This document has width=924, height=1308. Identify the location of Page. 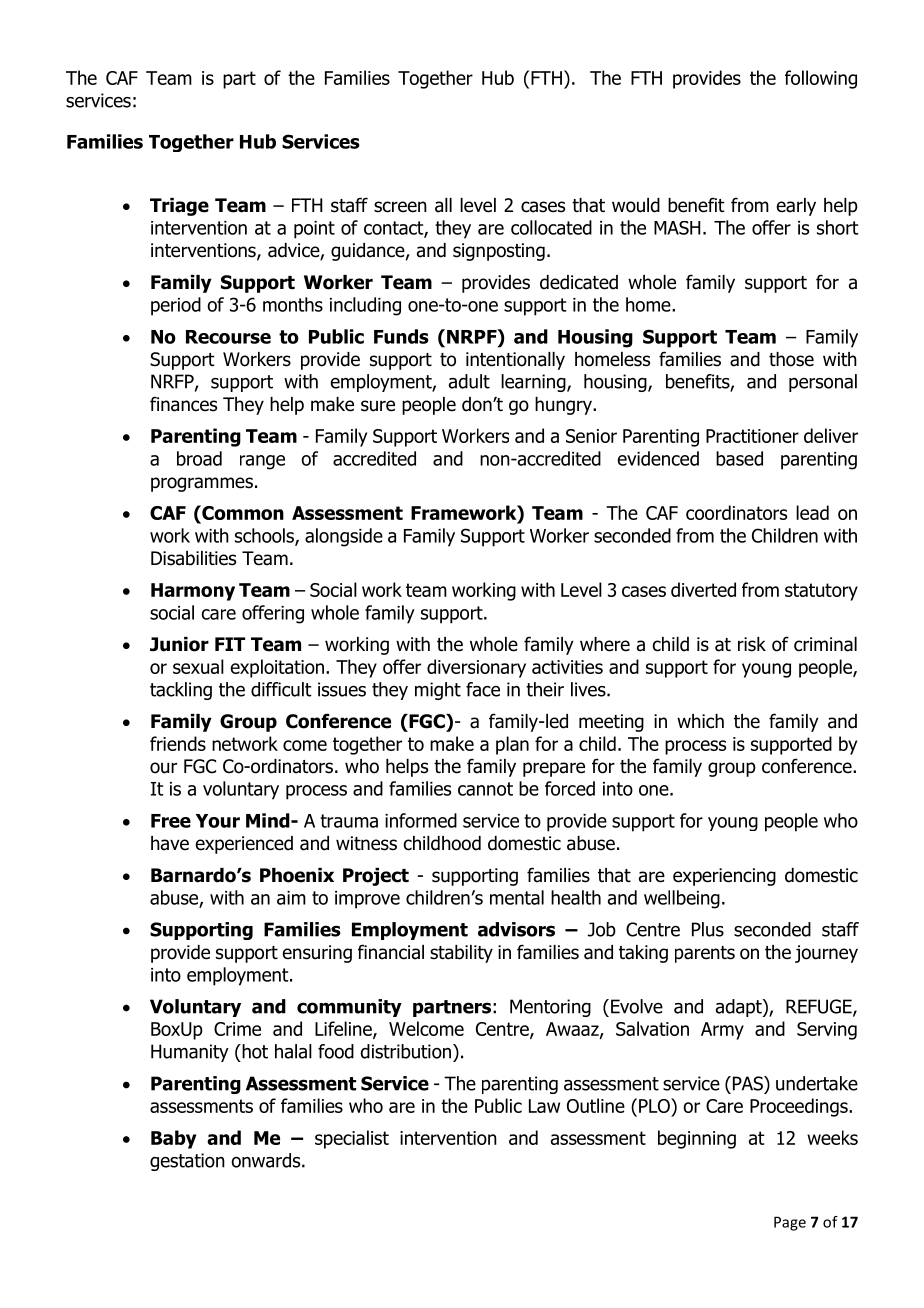
(790, 1223).
